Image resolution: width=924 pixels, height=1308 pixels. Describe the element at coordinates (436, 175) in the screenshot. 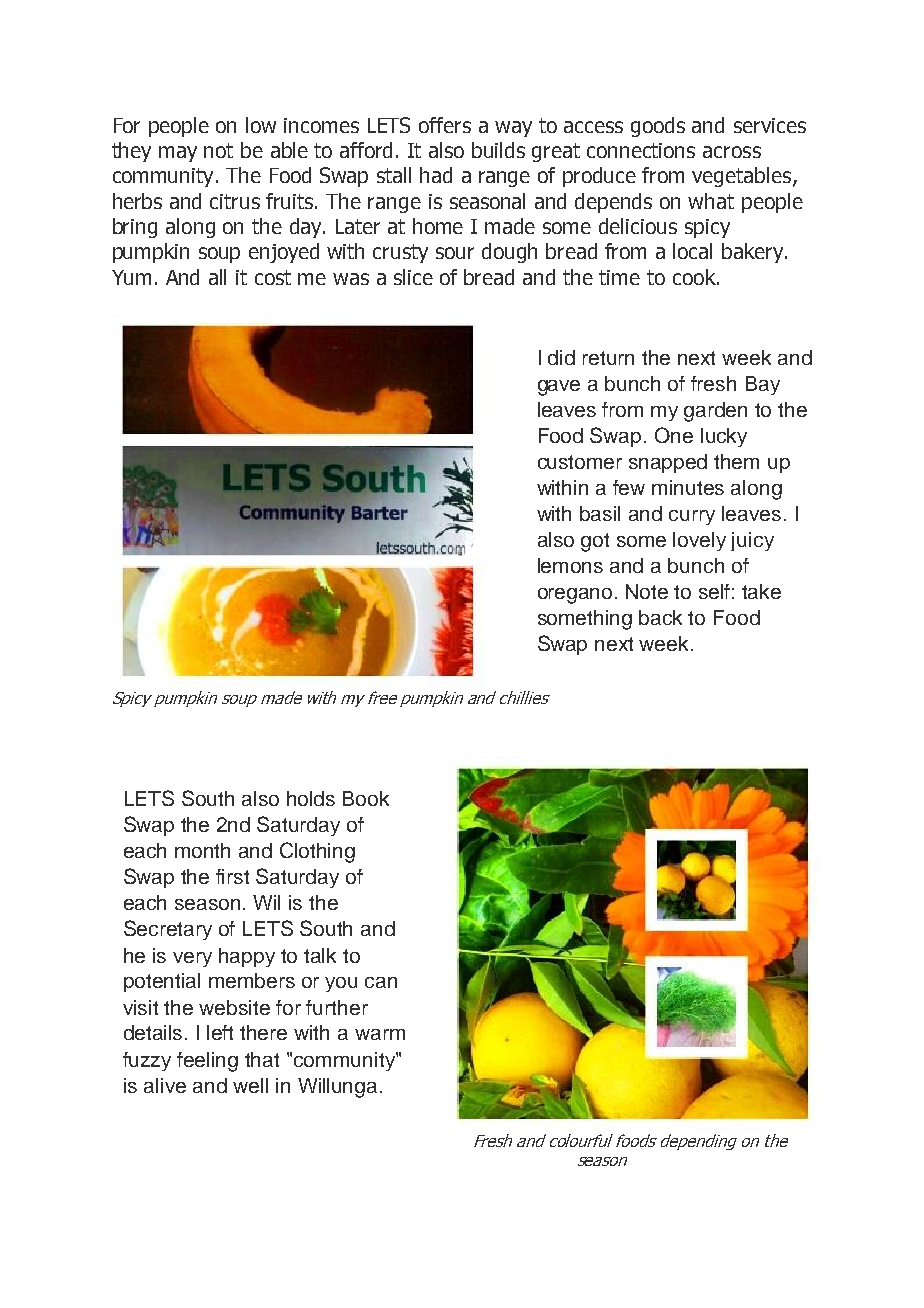

I see `had` at that location.
